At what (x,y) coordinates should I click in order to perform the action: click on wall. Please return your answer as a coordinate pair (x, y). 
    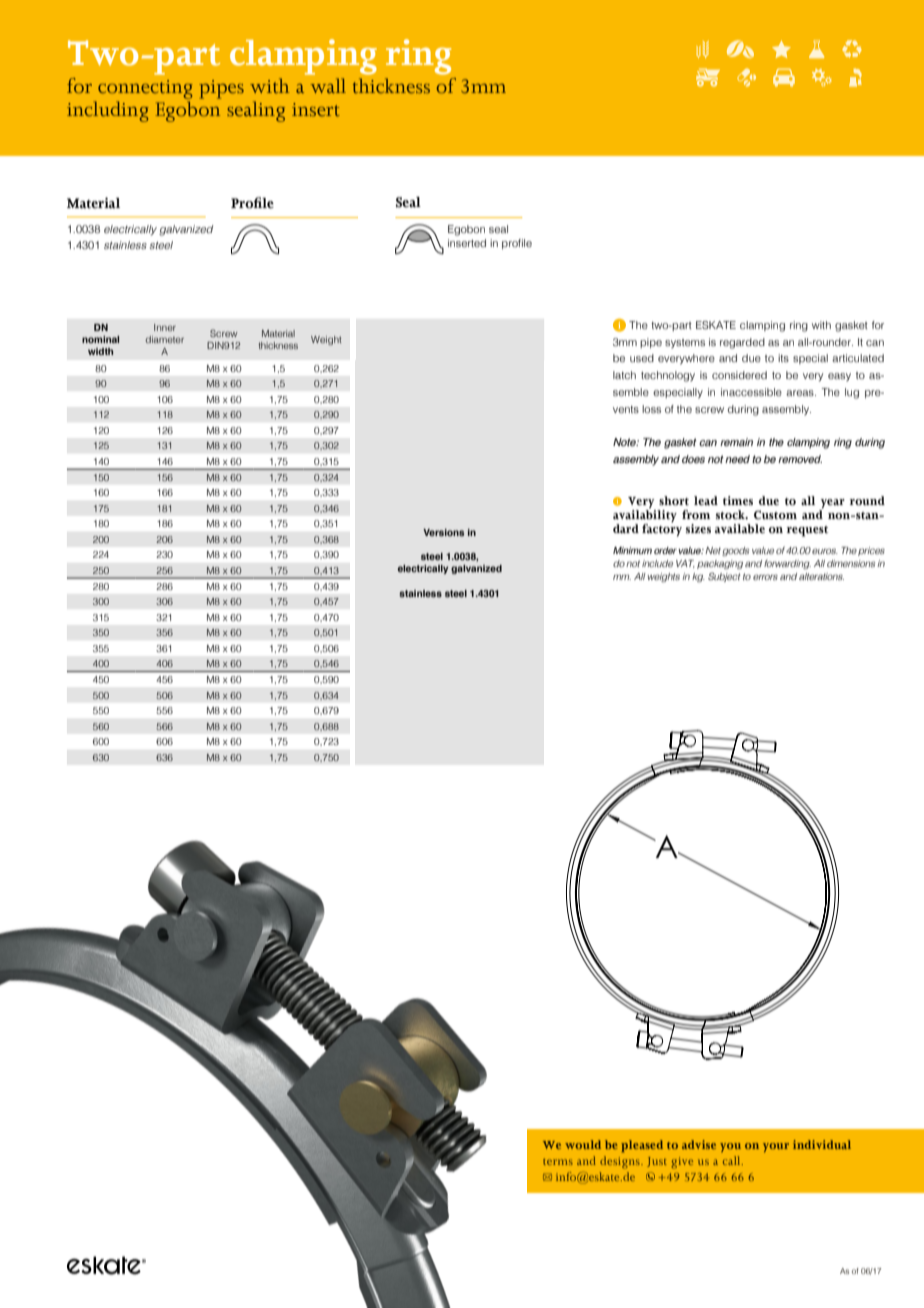
    Looking at the image, I should click on (328, 85).
